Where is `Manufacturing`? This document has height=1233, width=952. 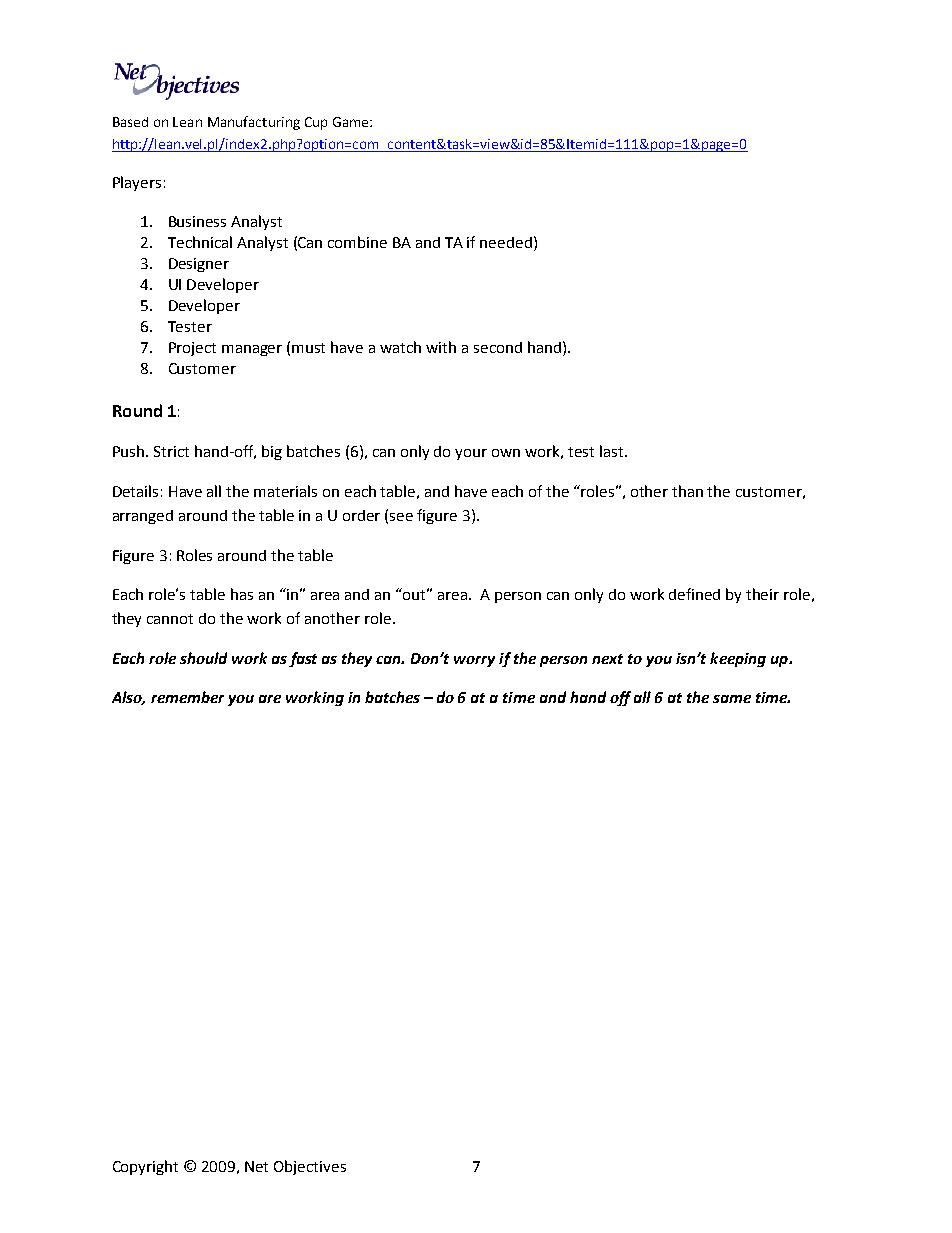 Manufacturing is located at coordinates (254, 123).
